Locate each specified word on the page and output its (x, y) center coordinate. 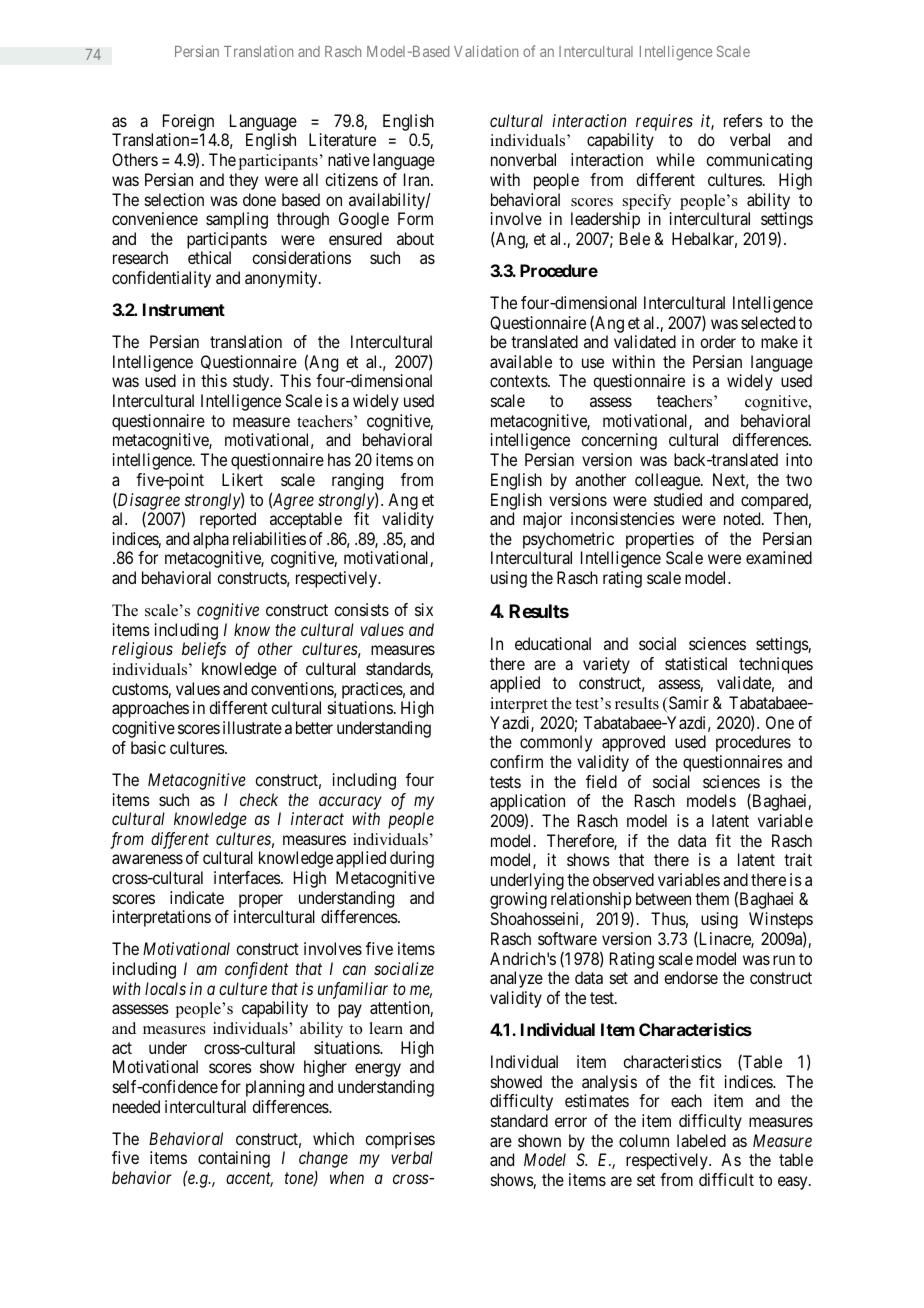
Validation (486, 51)
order (718, 341)
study (252, 382)
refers (743, 120)
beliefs (204, 650)
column (644, 1140)
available (521, 361)
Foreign (189, 124)
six (424, 609)
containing (234, 1159)
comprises (400, 1142)
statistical (696, 663)
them (712, 898)
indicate (197, 897)
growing (518, 900)
